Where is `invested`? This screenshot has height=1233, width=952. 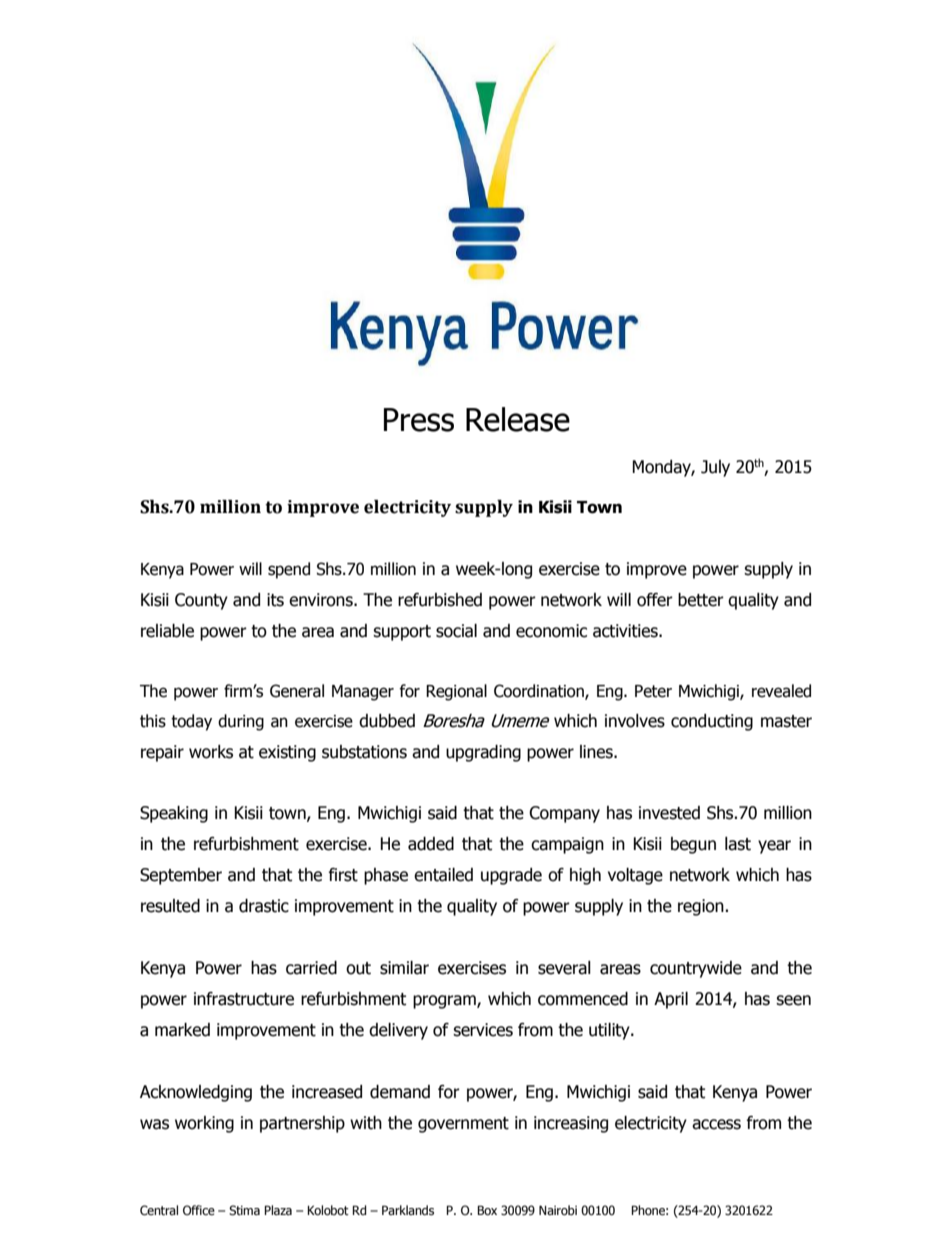 invested is located at coordinates (669, 813).
